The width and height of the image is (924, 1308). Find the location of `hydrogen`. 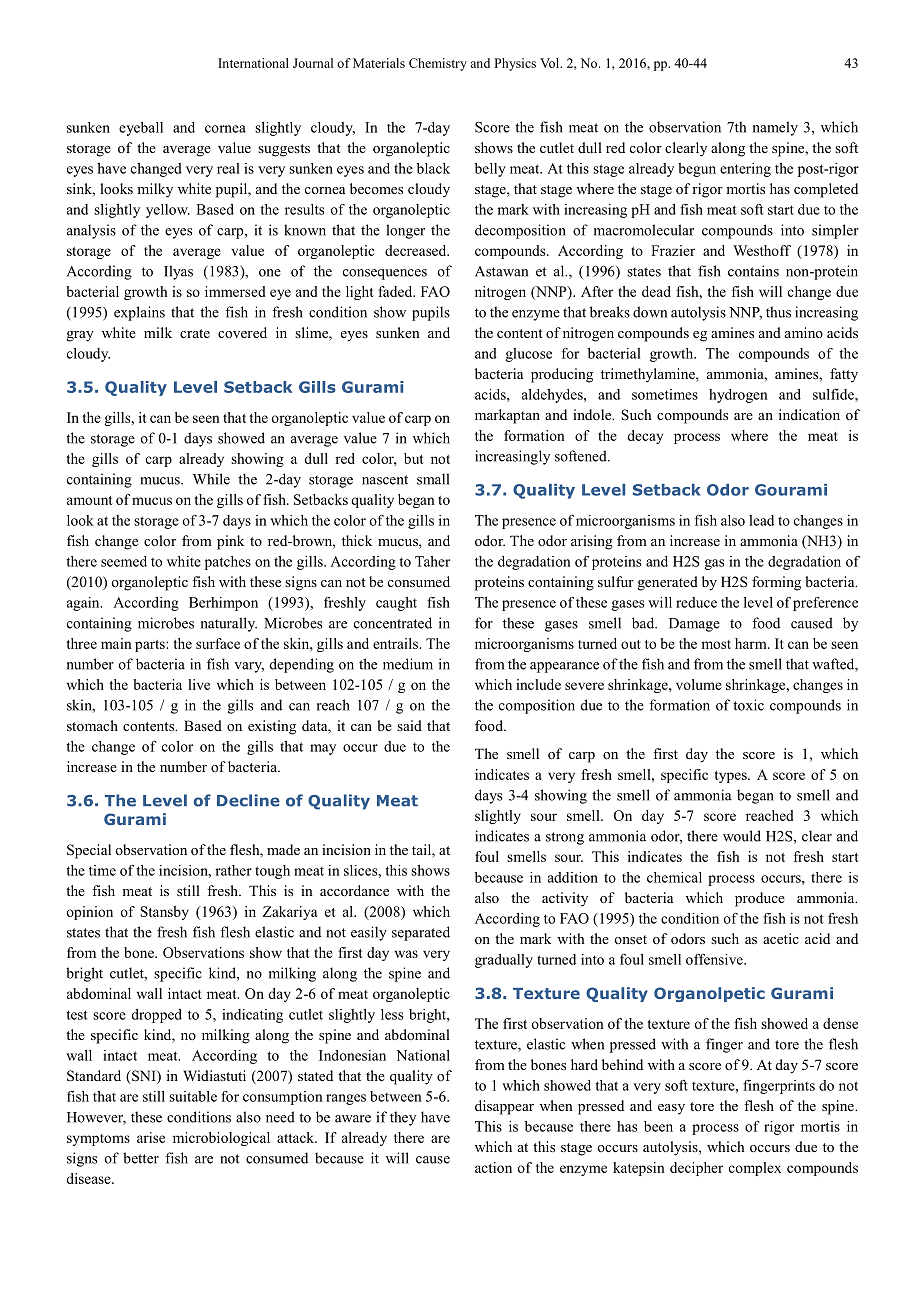

hydrogen is located at coordinates (738, 396).
